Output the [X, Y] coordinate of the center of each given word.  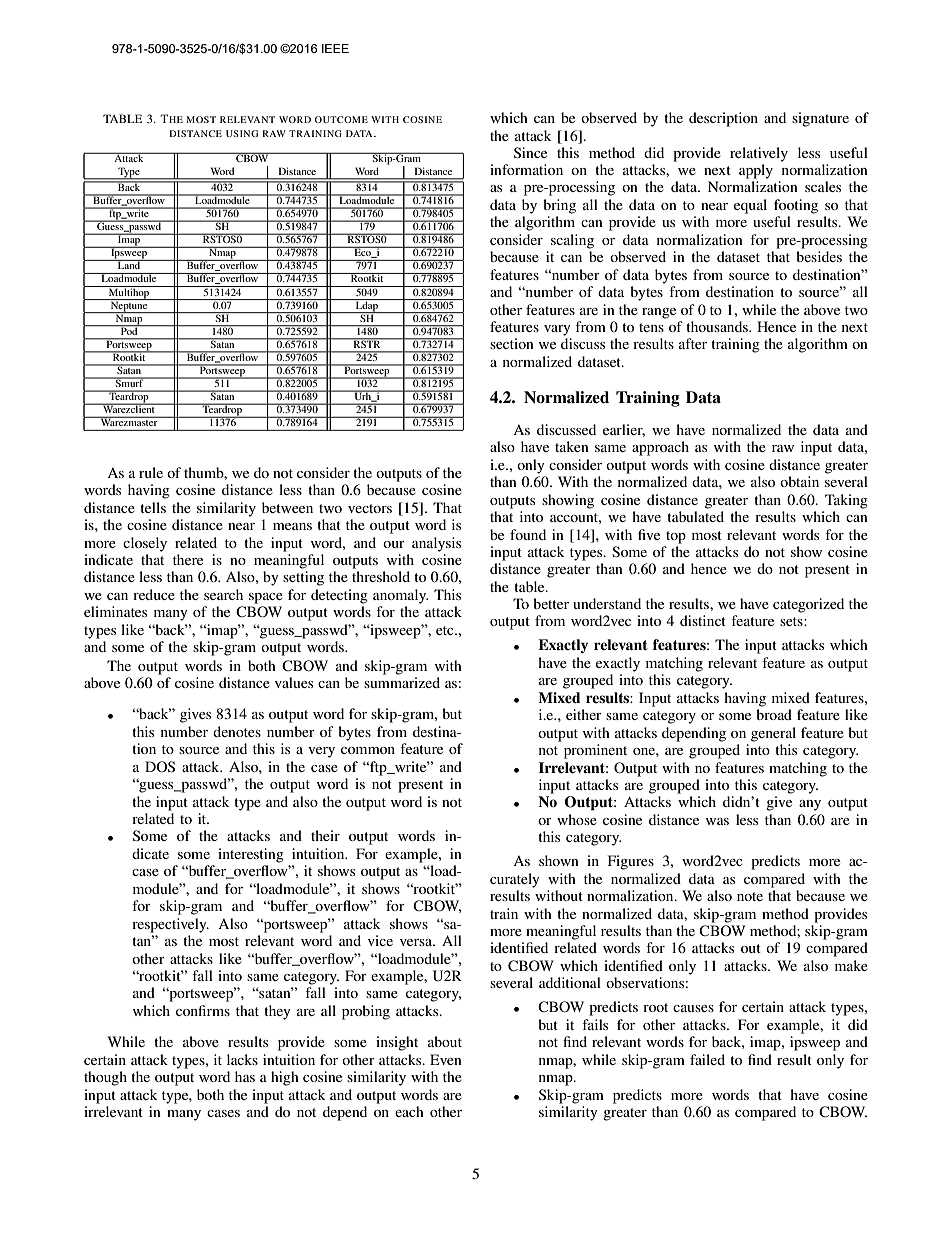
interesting [251, 855]
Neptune [129, 306]
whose [577, 819]
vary [557, 330]
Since [530, 152]
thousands [718, 326]
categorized [808, 605]
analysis [436, 544]
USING [242, 133]
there [188, 559]
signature [820, 119]
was [717, 821]
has [245, 1076]
